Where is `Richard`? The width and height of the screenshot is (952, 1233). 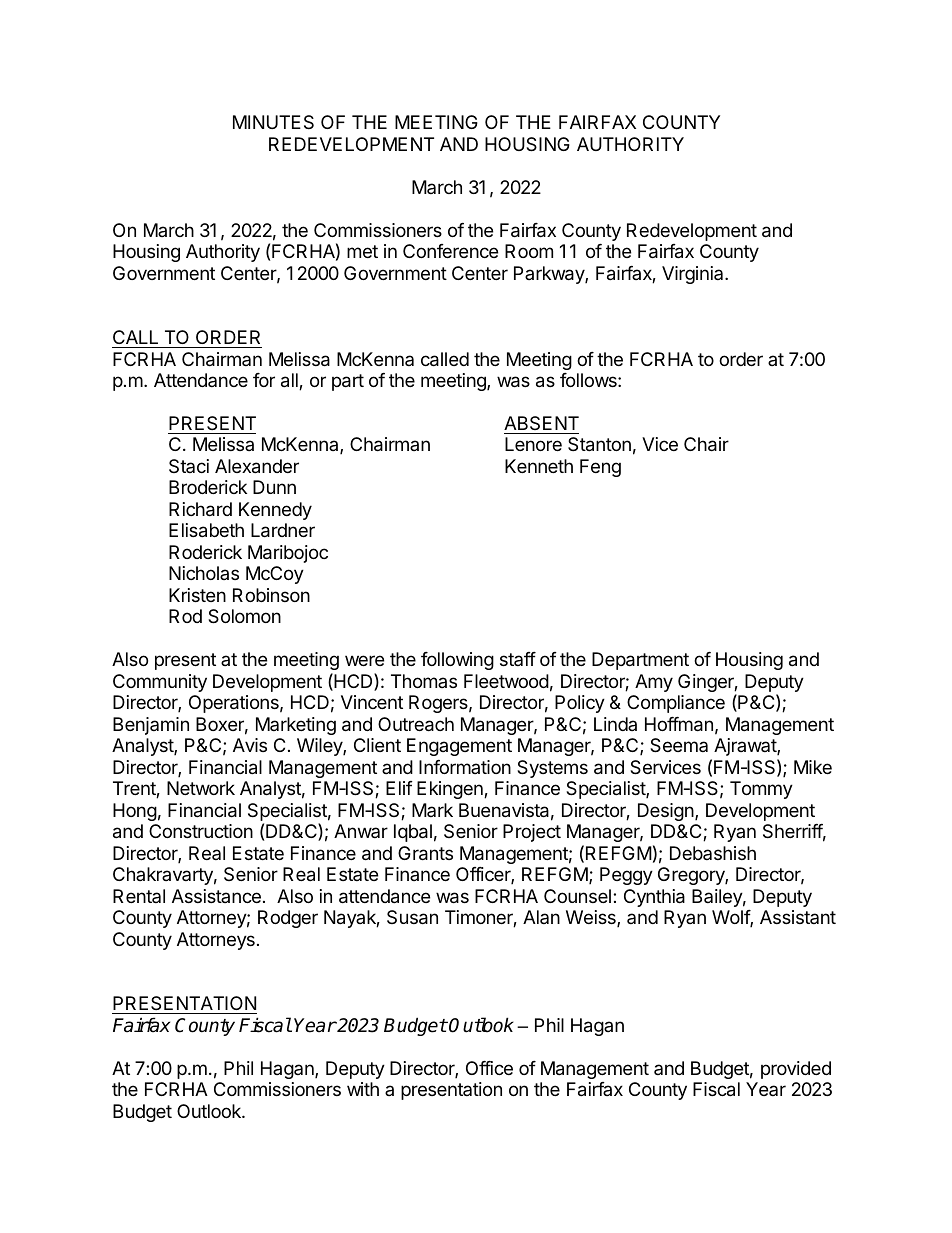
Richard is located at coordinates (200, 509).
